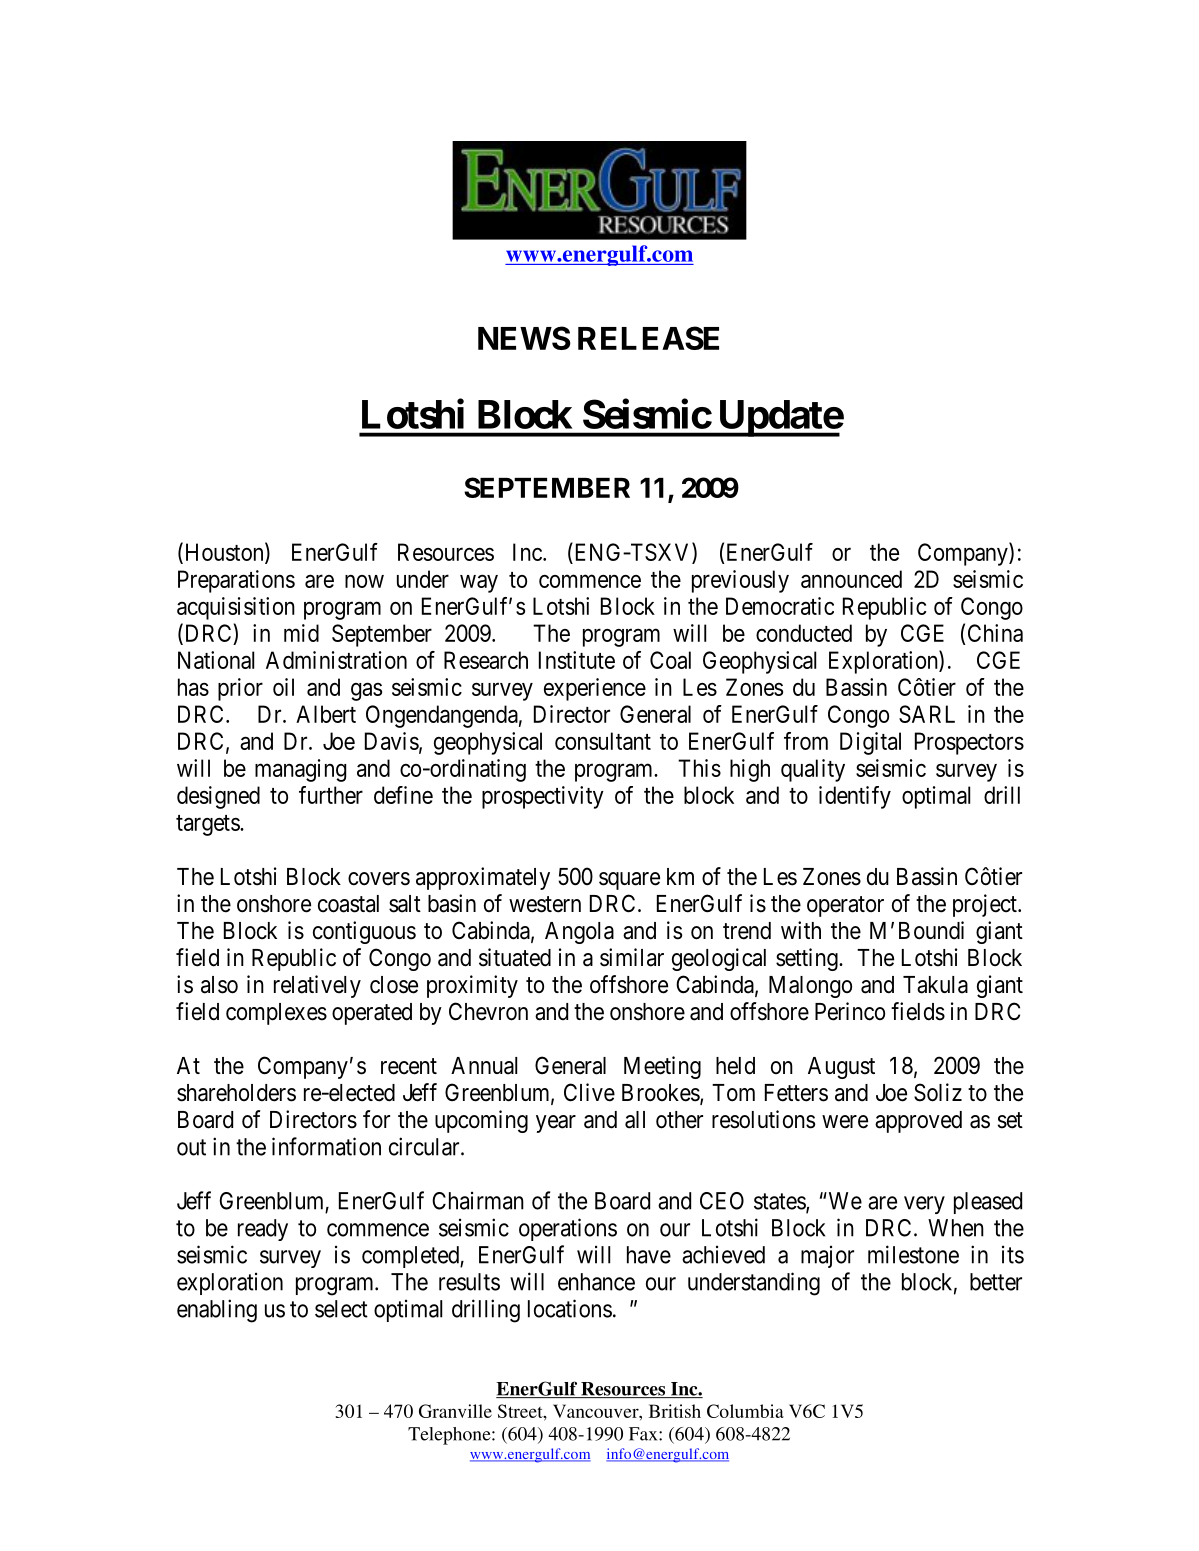  Describe the element at coordinates (276, 1014) in the screenshot. I see `complexes` at that location.
